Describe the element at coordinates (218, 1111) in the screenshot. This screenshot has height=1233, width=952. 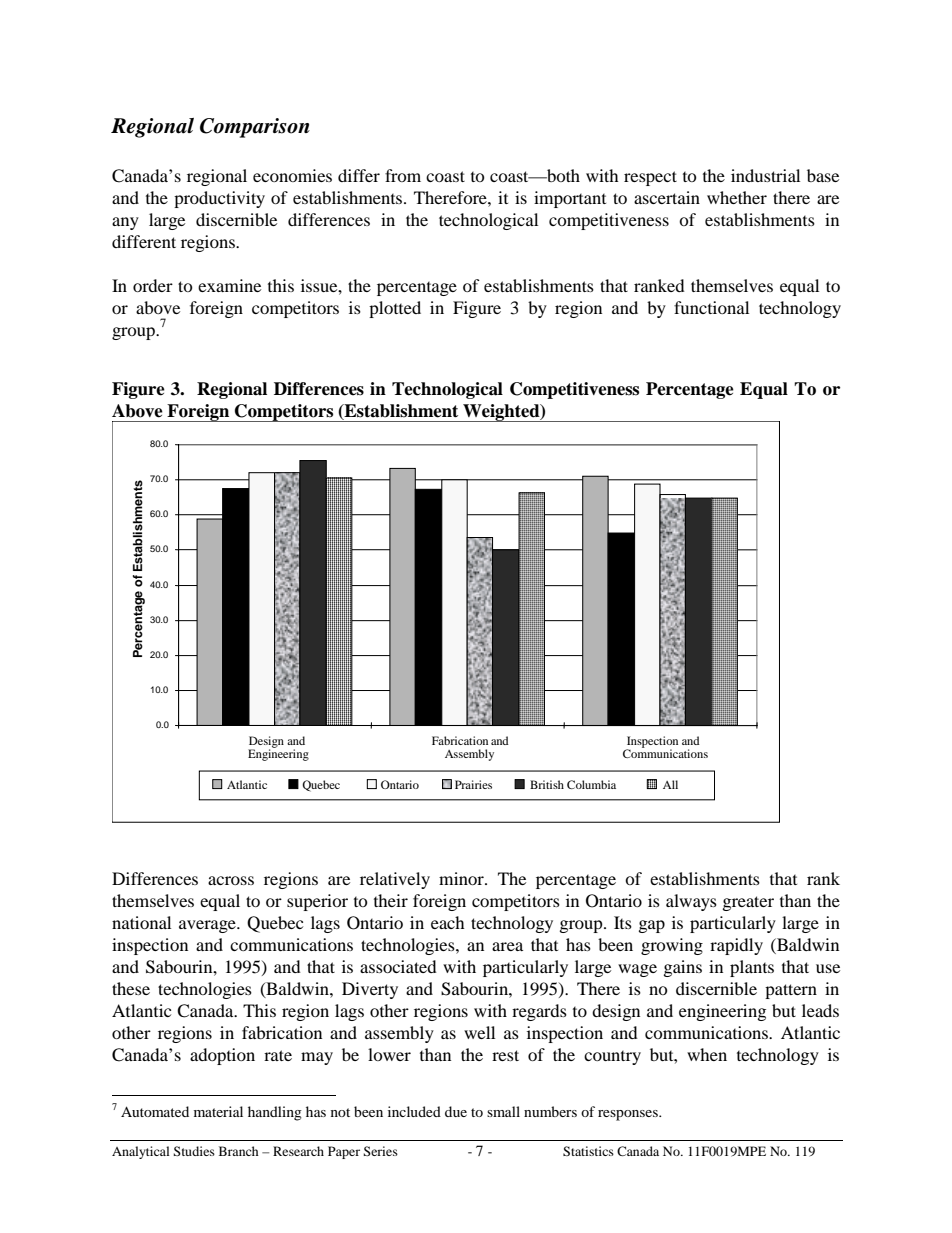
I see `material` at that location.
